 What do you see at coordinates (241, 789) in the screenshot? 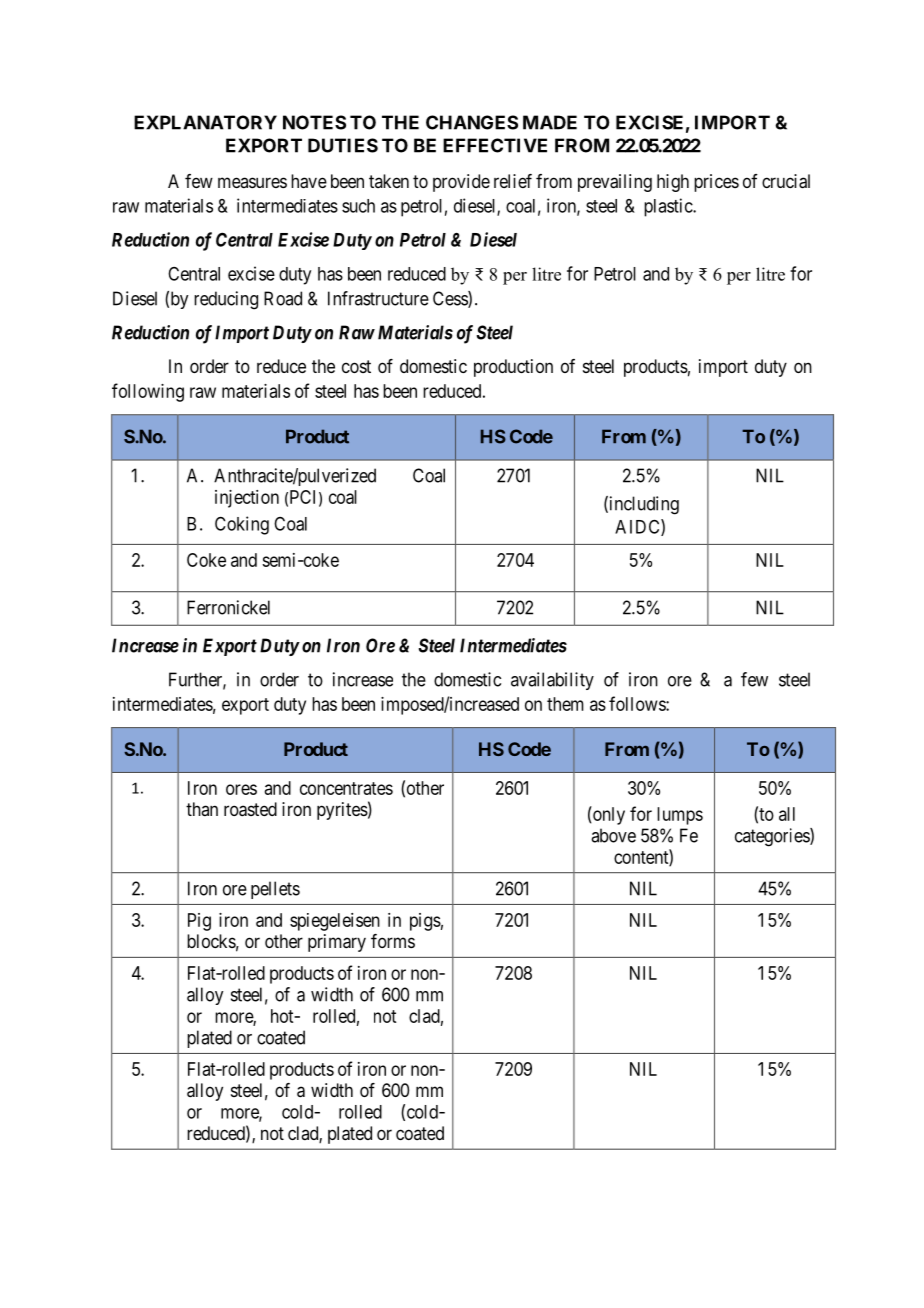
I see `ores` at bounding box center [241, 789].
